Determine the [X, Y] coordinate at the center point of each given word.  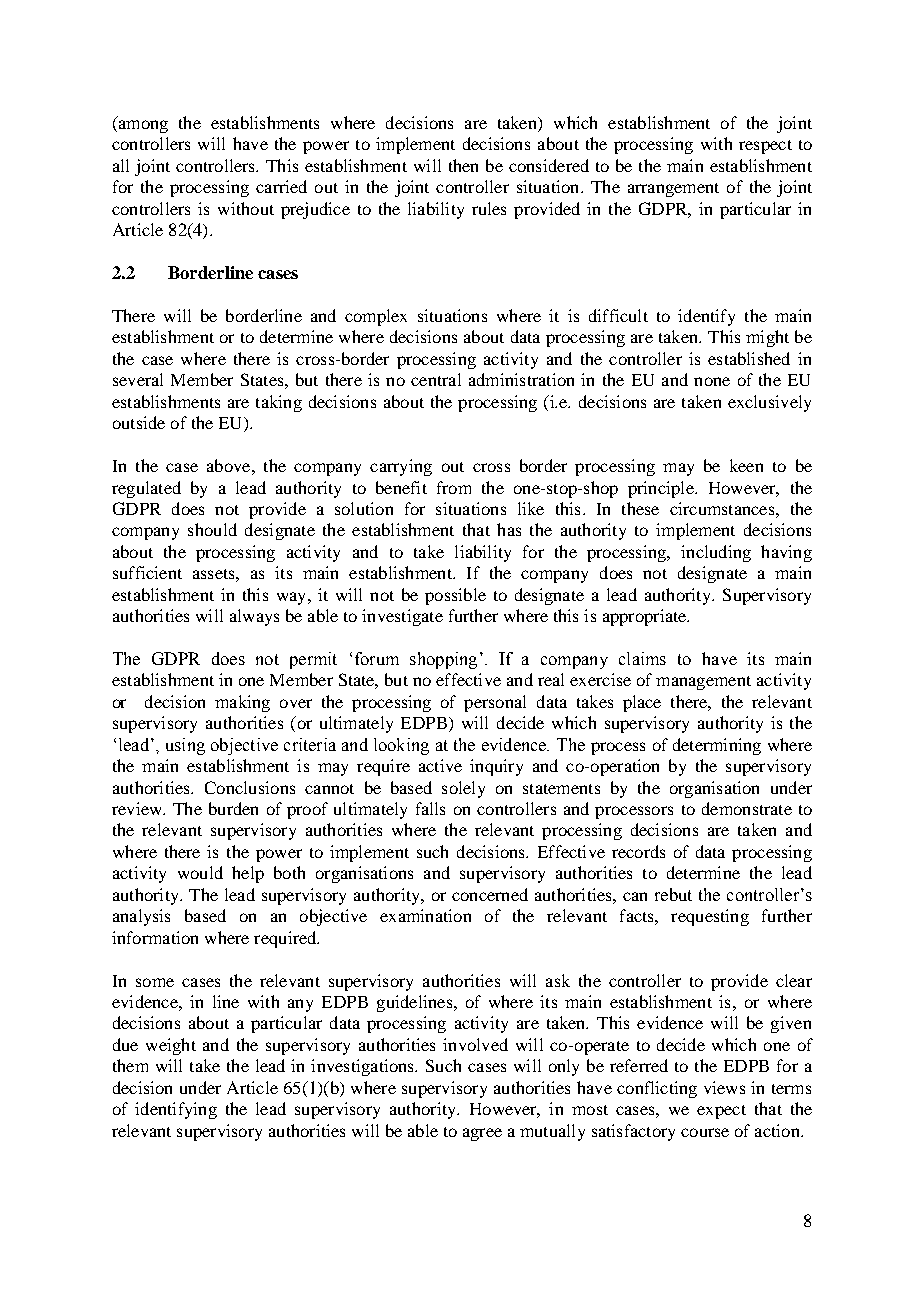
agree [482, 1134]
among [142, 126]
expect [721, 1112]
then [463, 165]
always [254, 617]
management [703, 683]
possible [455, 596]
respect [765, 147]
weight [171, 1046]
